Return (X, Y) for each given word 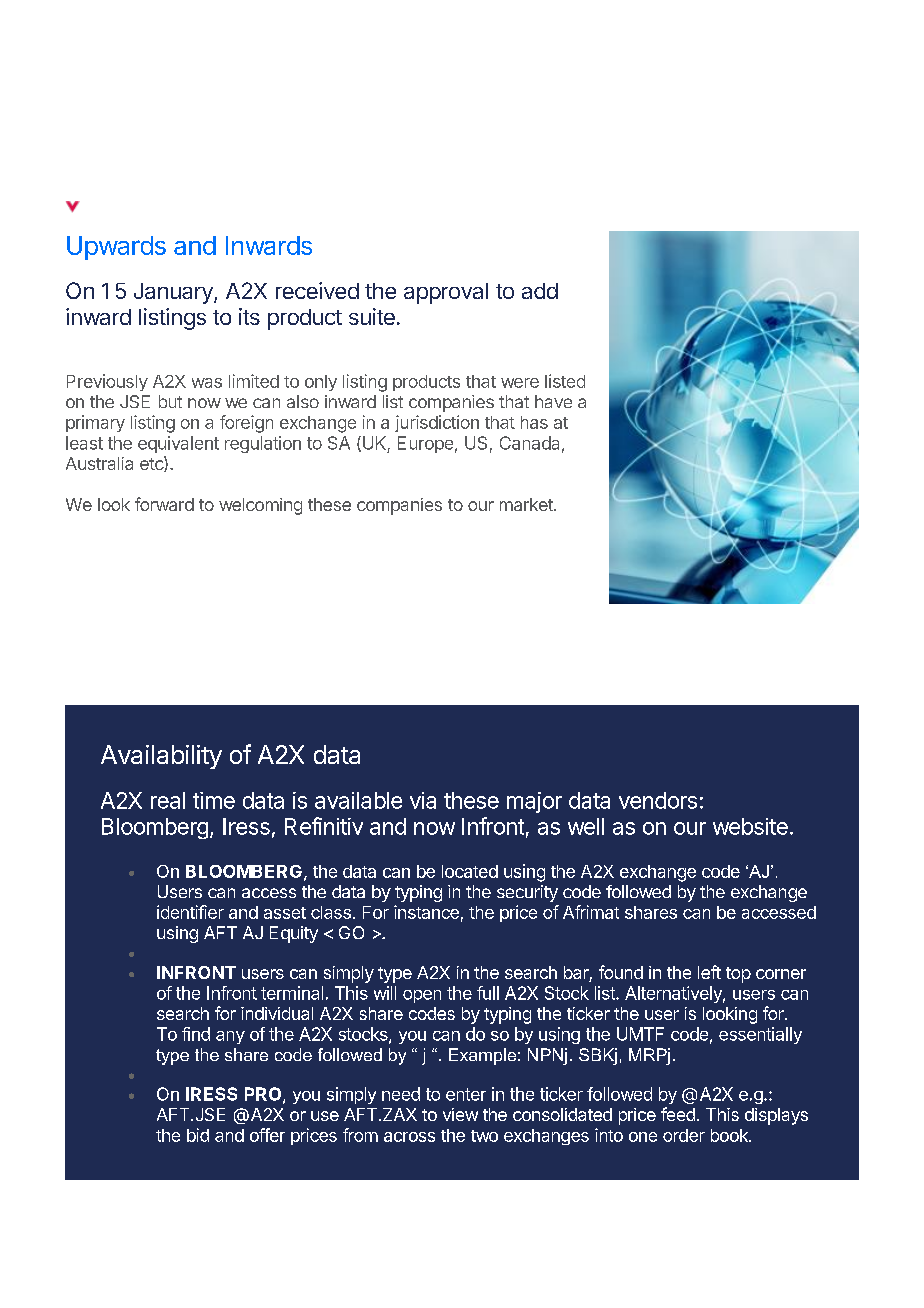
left (709, 972)
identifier (190, 912)
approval (446, 293)
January (174, 293)
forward (164, 504)
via (423, 800)
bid (198, 1135)
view (460, 1114)
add (540, 291)
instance (426, 912)
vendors (658, 800)
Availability (161, 757)
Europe (425, 444)
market (527, 504)
